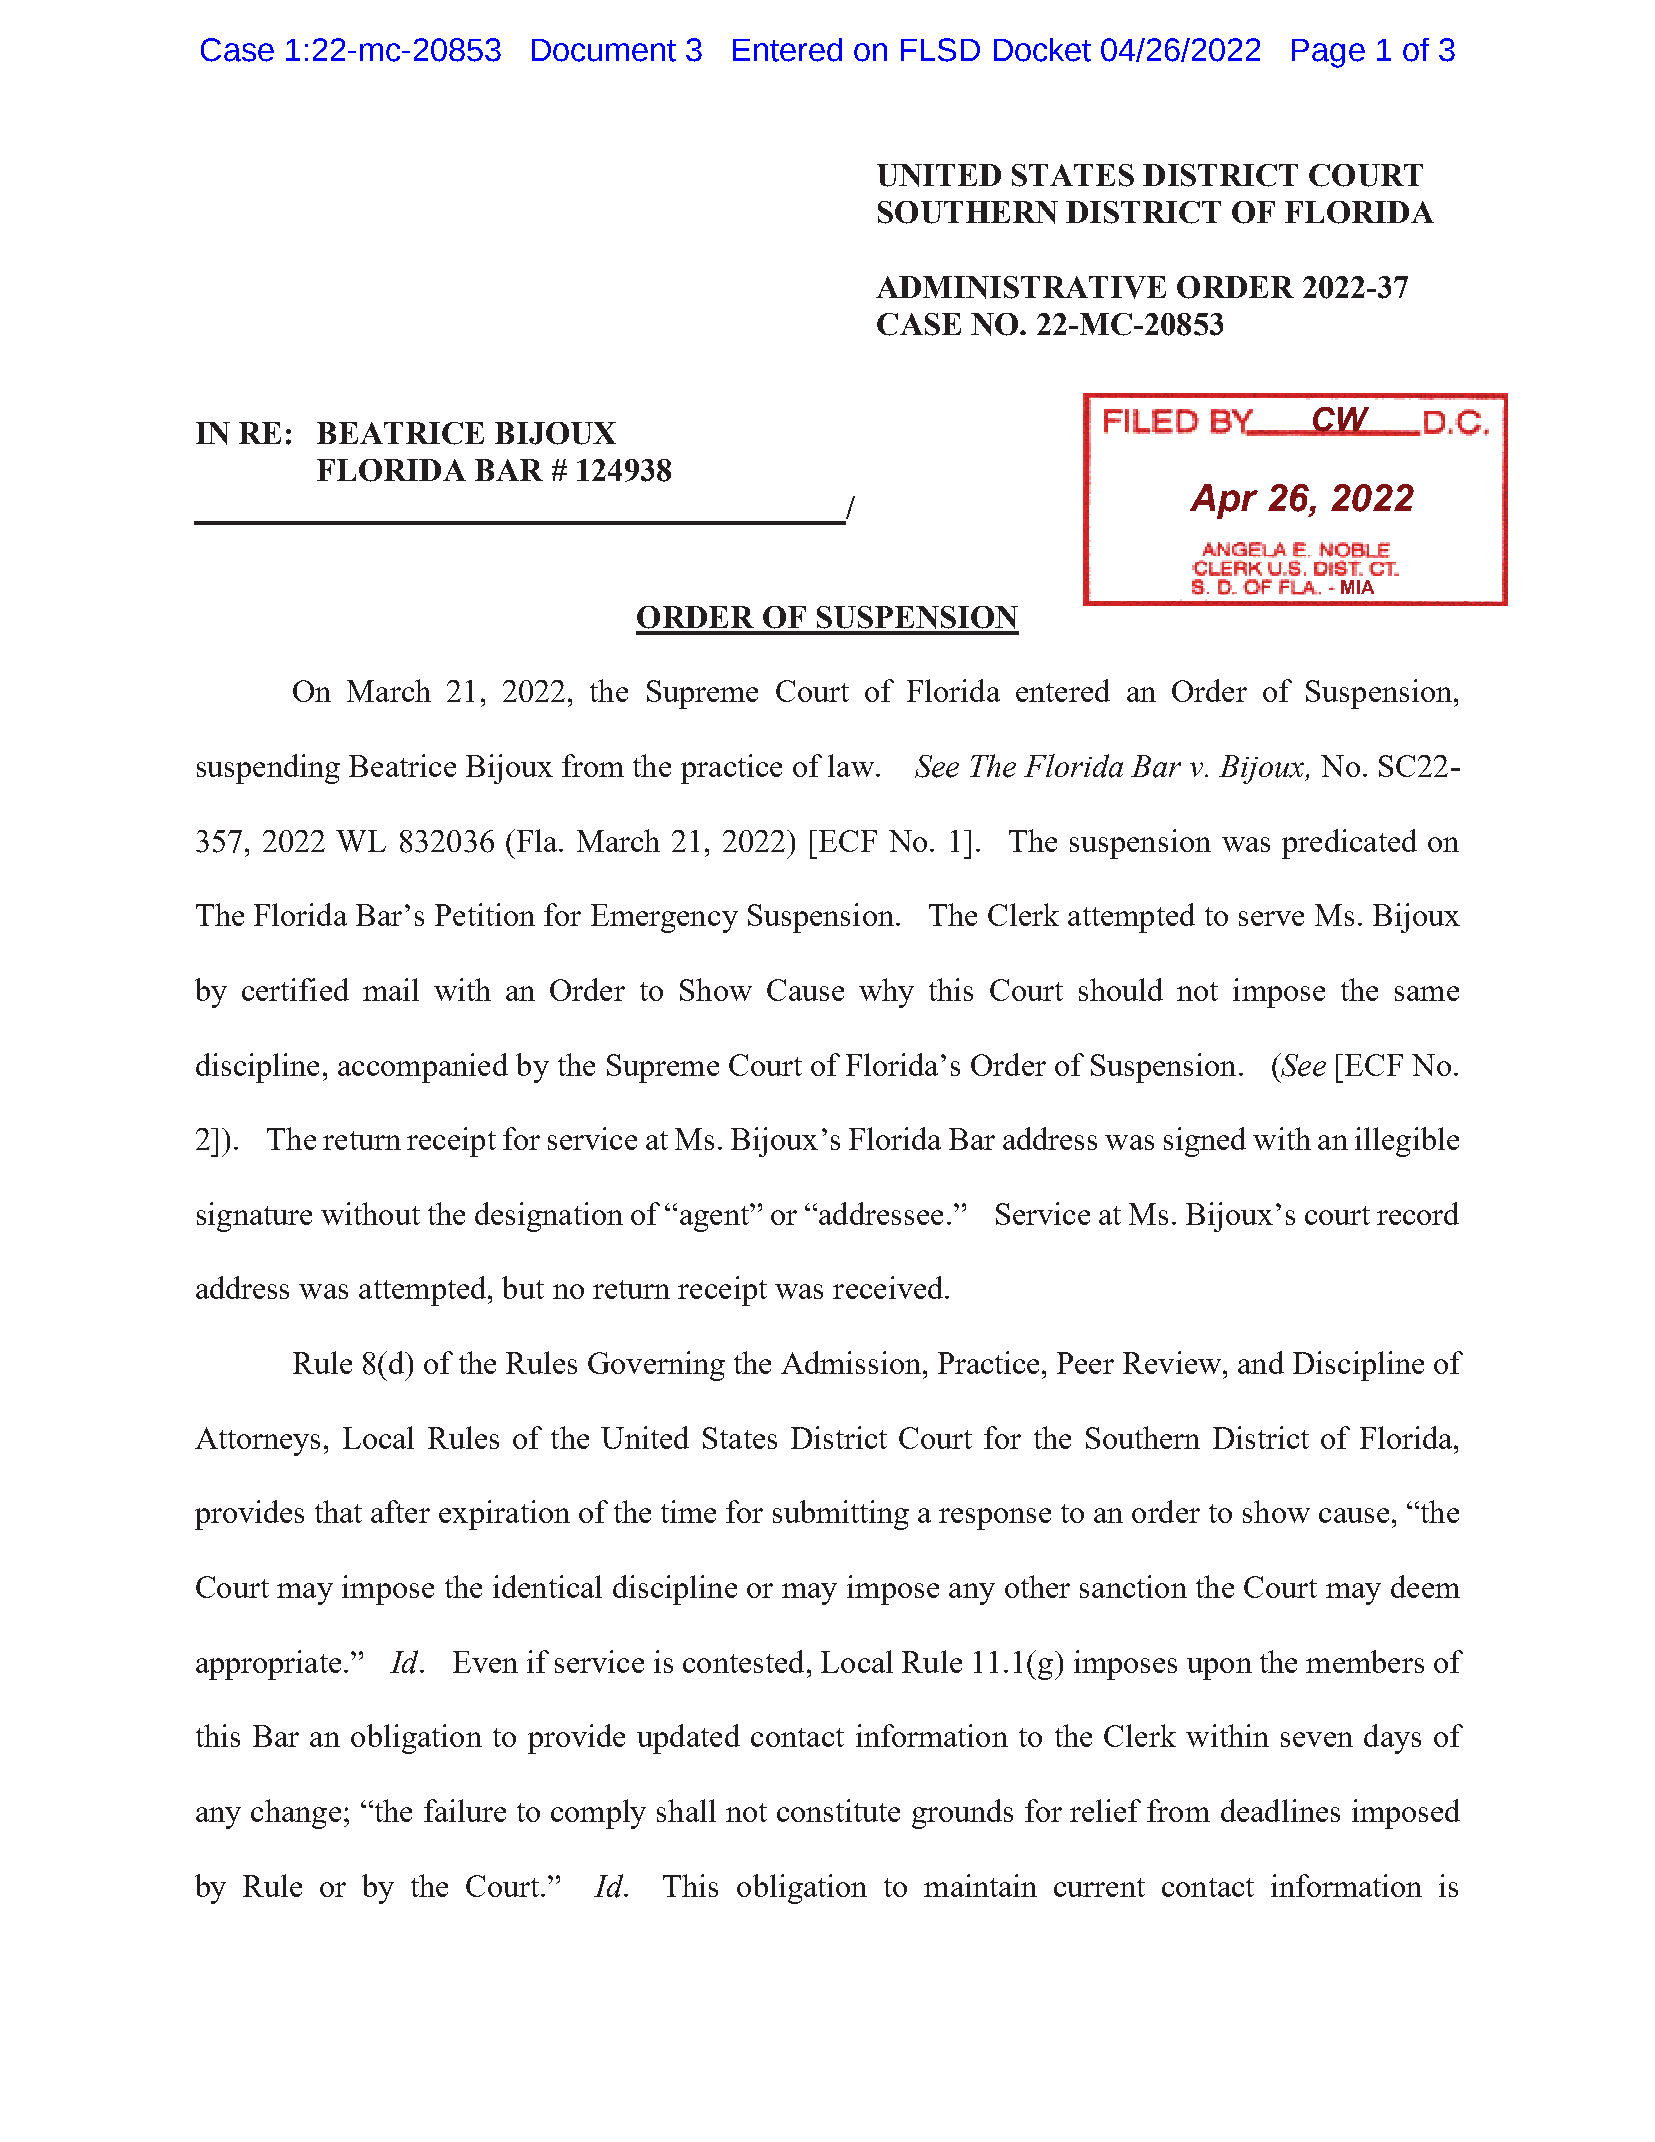 This document has width=1655, height=2142. Describe the element at coordinates (1042, 50) in the document. I see `Docket` at that location.
